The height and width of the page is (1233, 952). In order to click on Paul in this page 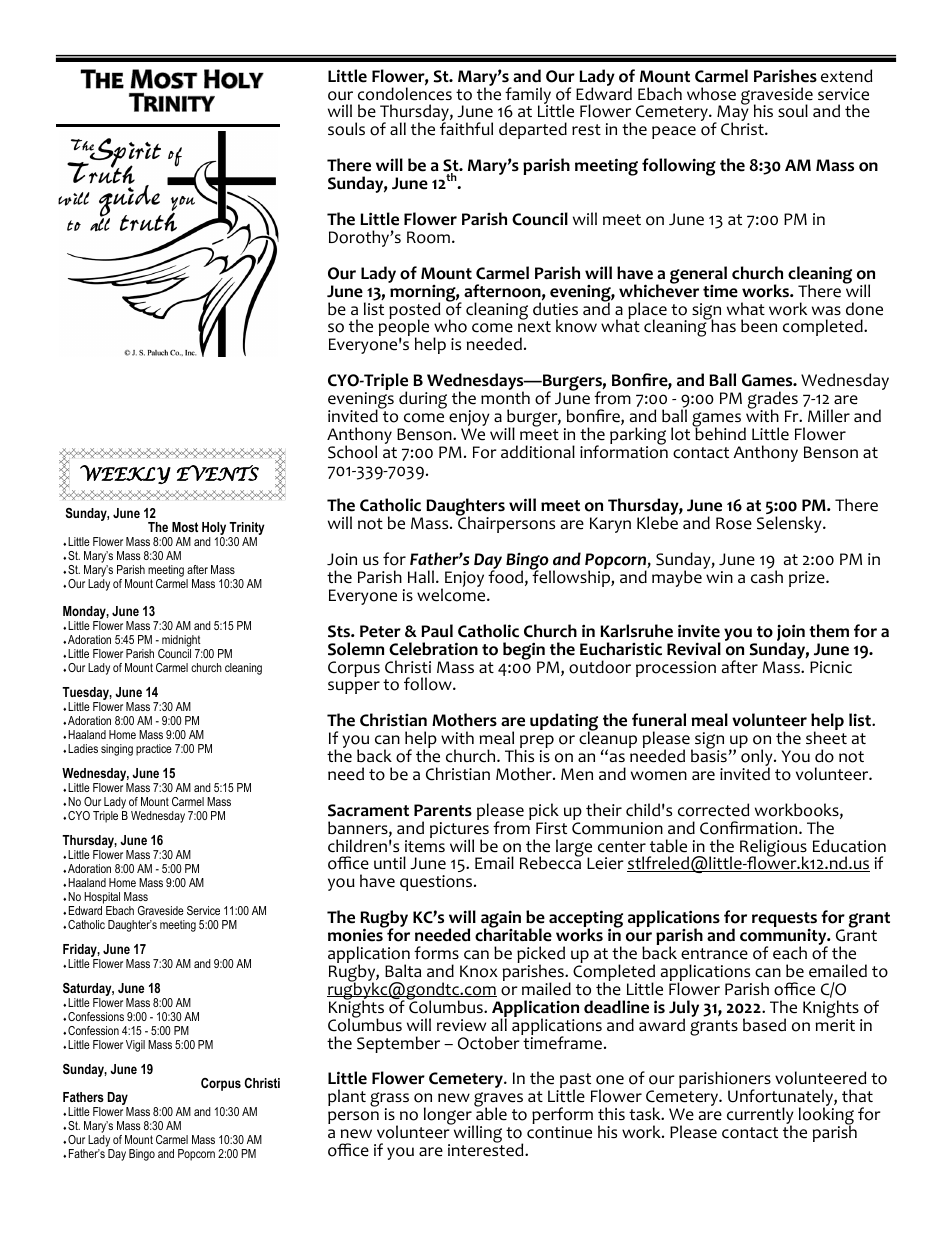, I will do `click(437, 630)`.
